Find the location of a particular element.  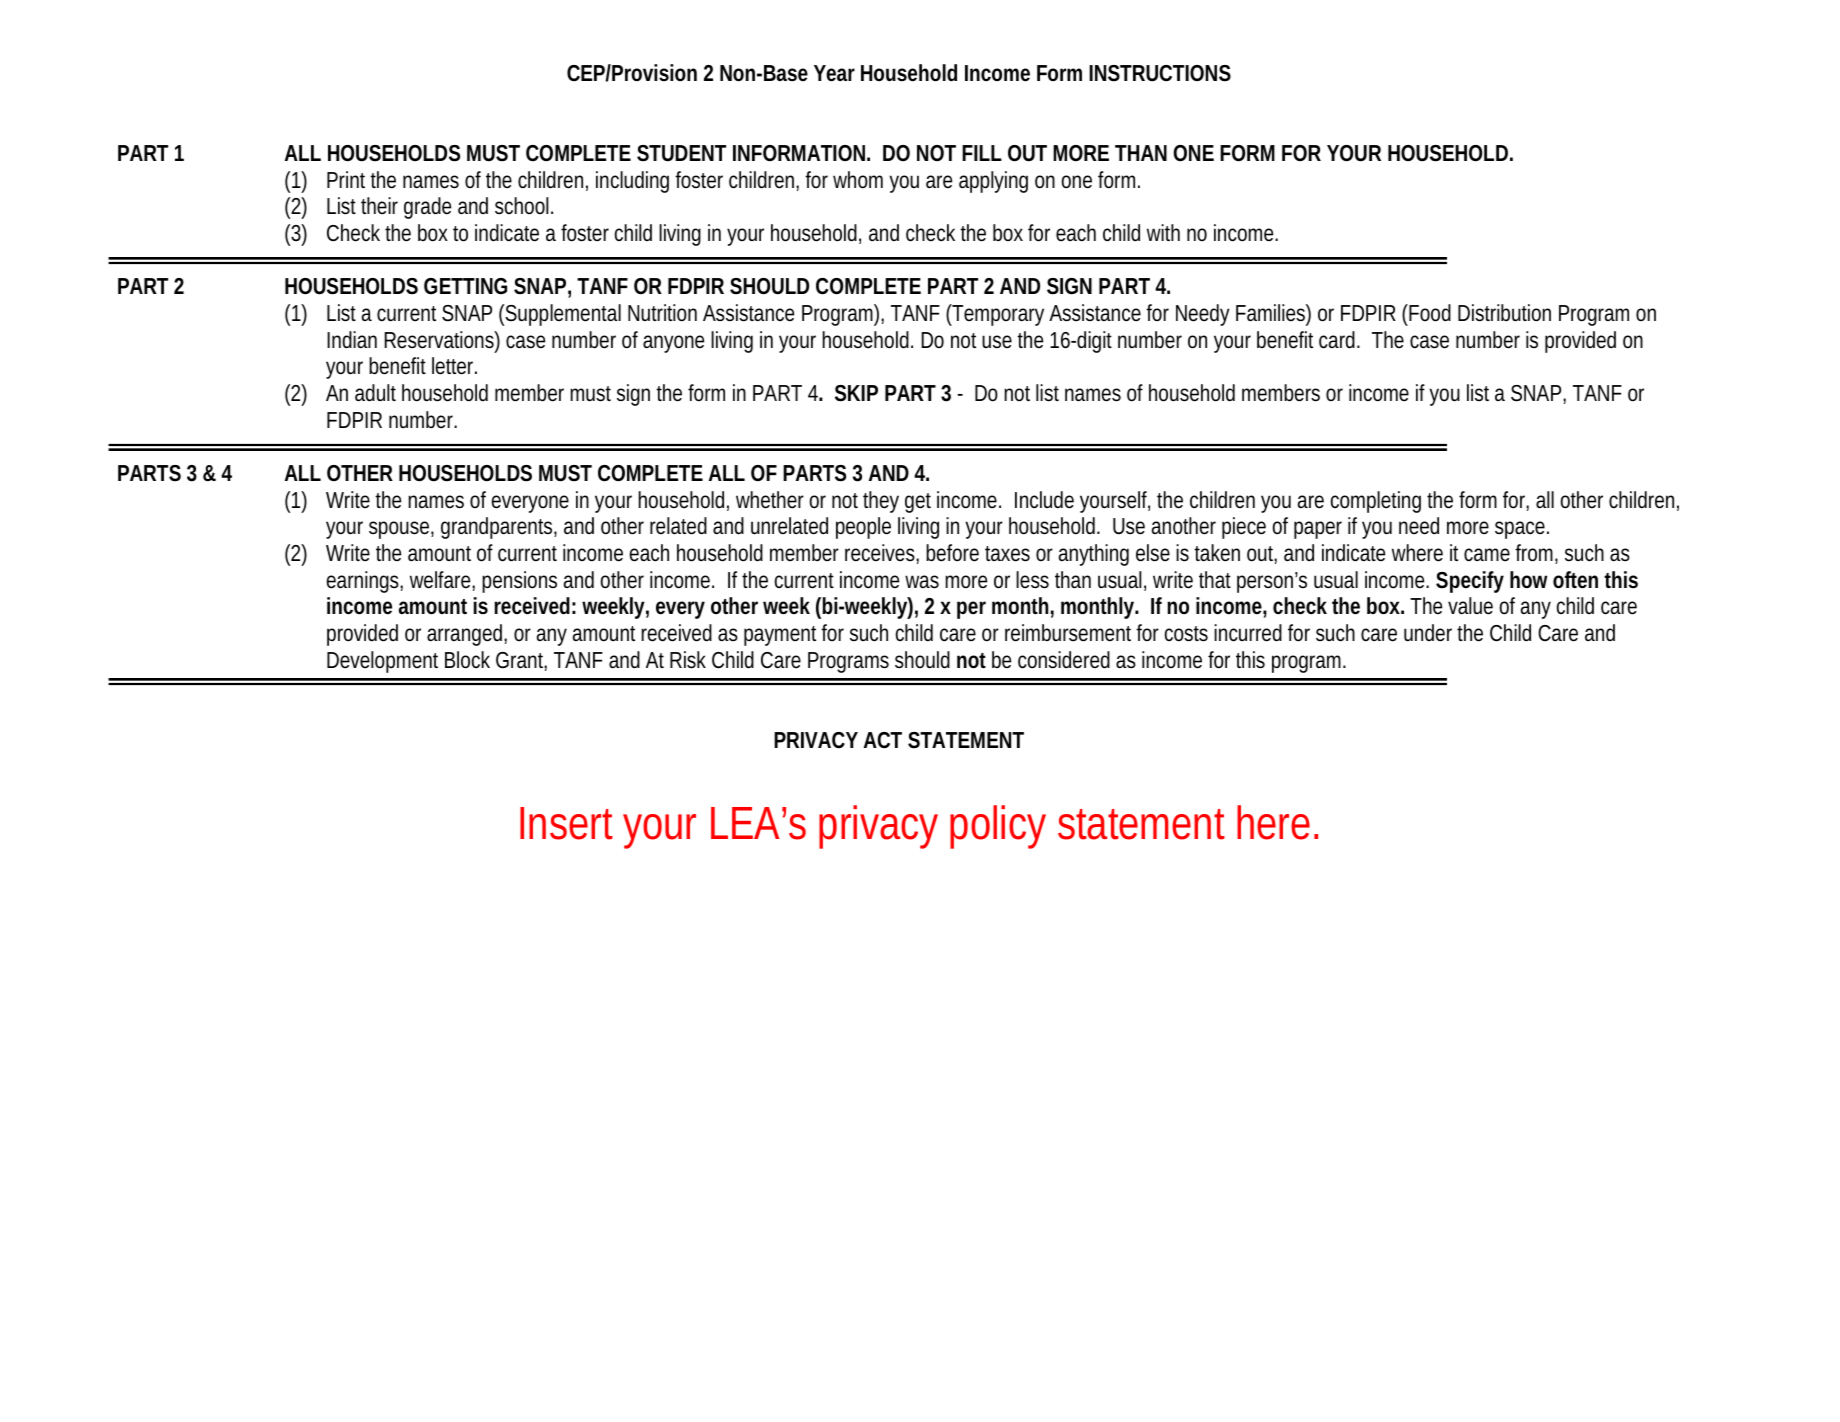

GETTING is located at coordinates (465, 286).
